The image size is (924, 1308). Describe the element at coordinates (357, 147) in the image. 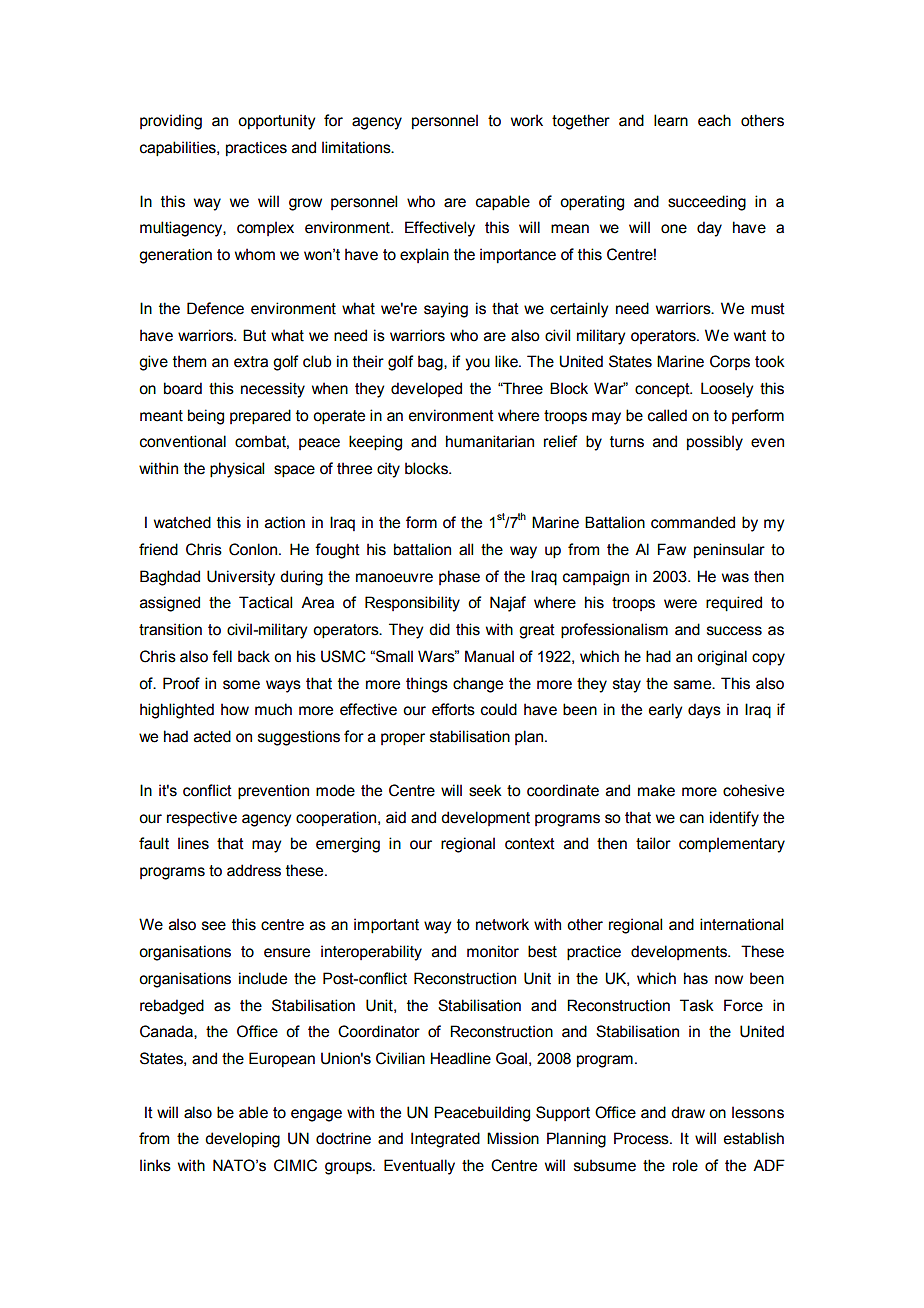

I see `limitations` at that location.
